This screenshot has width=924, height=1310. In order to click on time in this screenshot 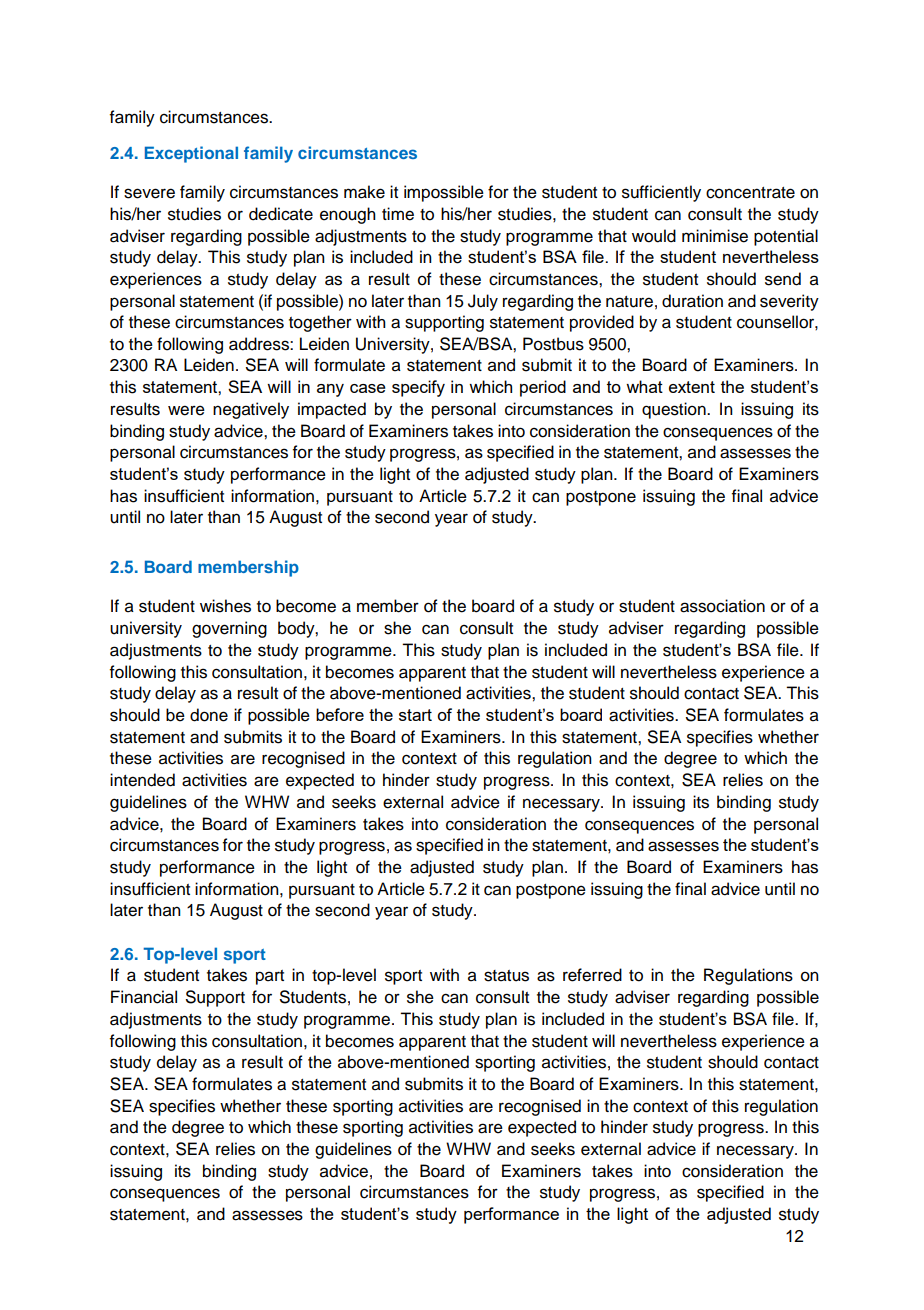, I will do `click(398, 214)`.
